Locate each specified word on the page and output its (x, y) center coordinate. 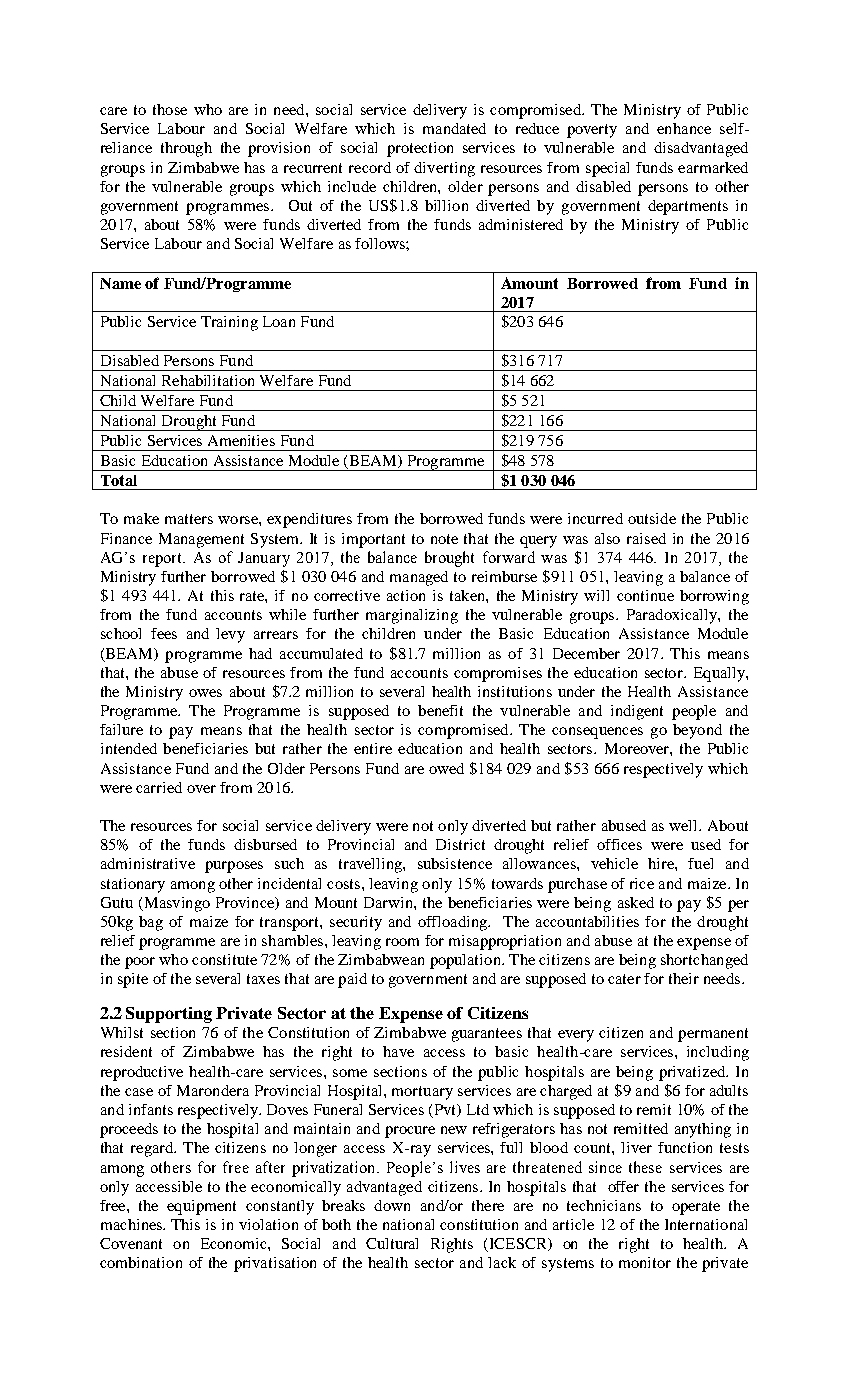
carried (159, 787)
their (684, 978)
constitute (224, 959)
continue (645, 595)
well (684, 825)
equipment (201, 1207)
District (460, 844)
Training (229, 323)
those (170, 109)
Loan (279, 321)
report (164, 560)
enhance (684, 128)
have (398, 1051)
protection (420, 149)
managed (419, 578)
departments (688, 207)
